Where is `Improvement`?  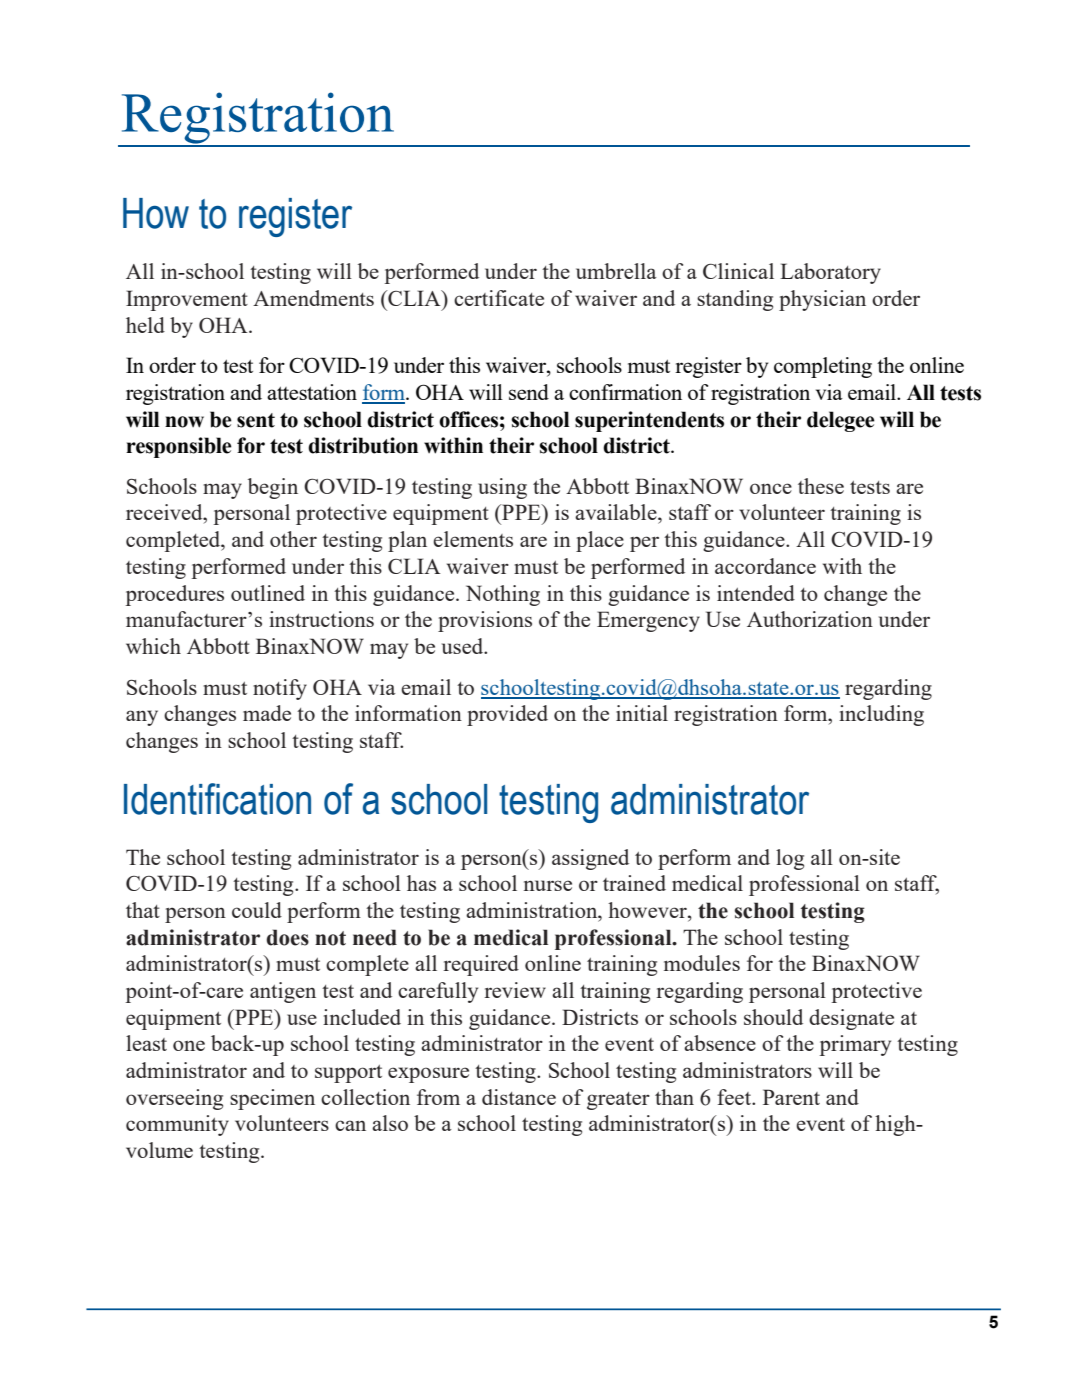 Improvement is located at coordinates (187, 300).
